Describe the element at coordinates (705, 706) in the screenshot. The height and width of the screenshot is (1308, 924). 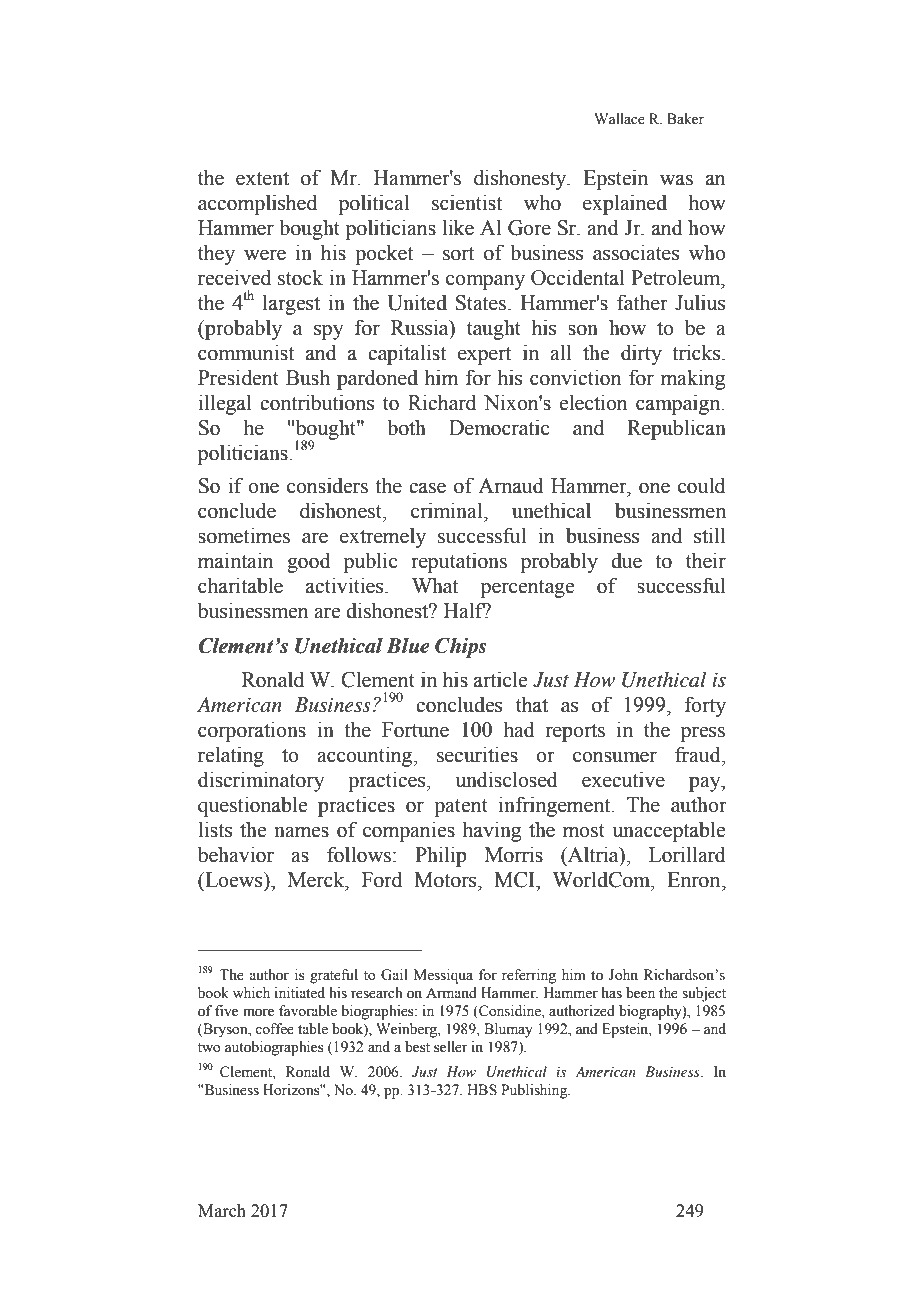
I see `forty` at that location.
